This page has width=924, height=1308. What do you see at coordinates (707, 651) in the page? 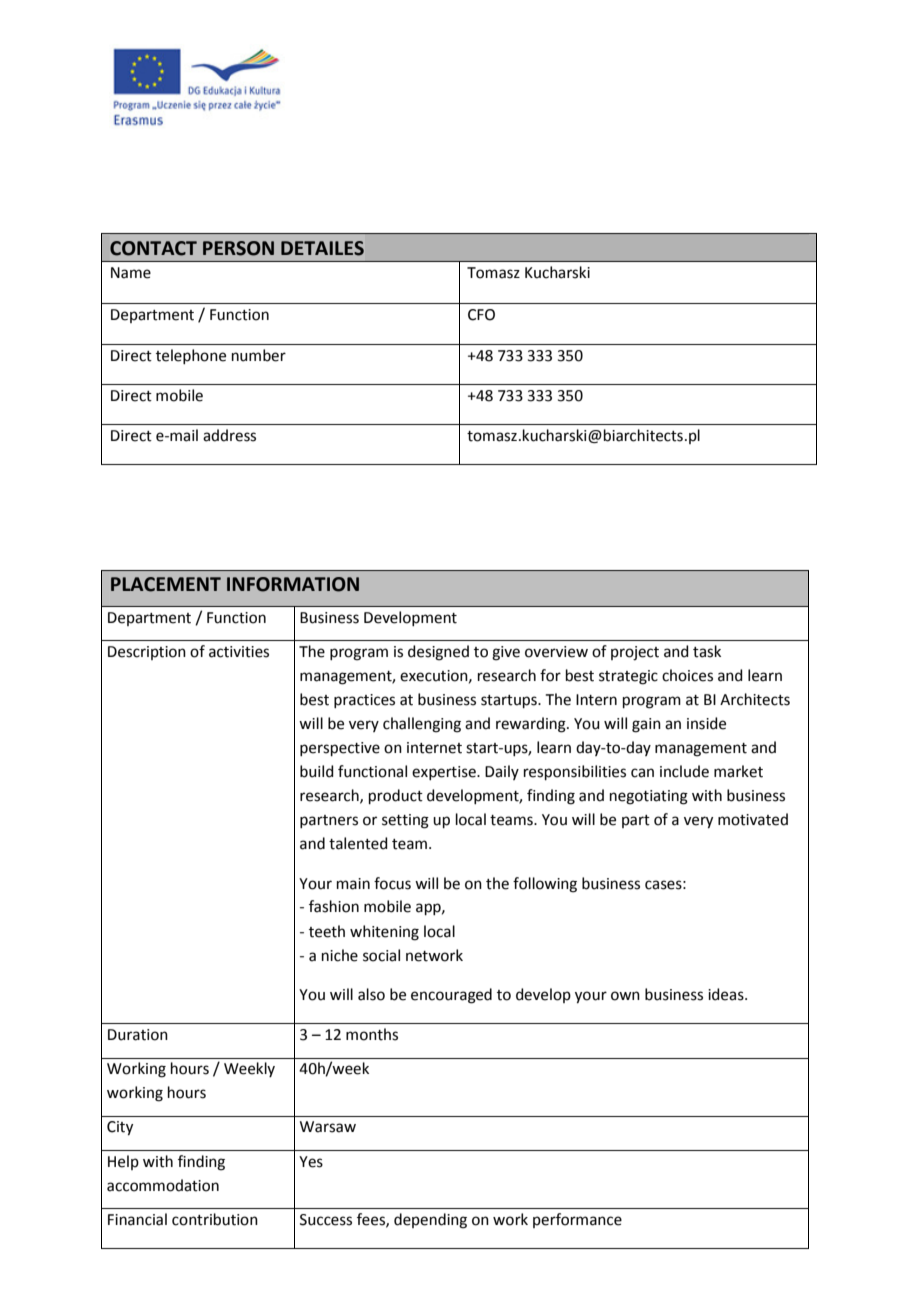
I see `task` at bounding box center [707, 651].
